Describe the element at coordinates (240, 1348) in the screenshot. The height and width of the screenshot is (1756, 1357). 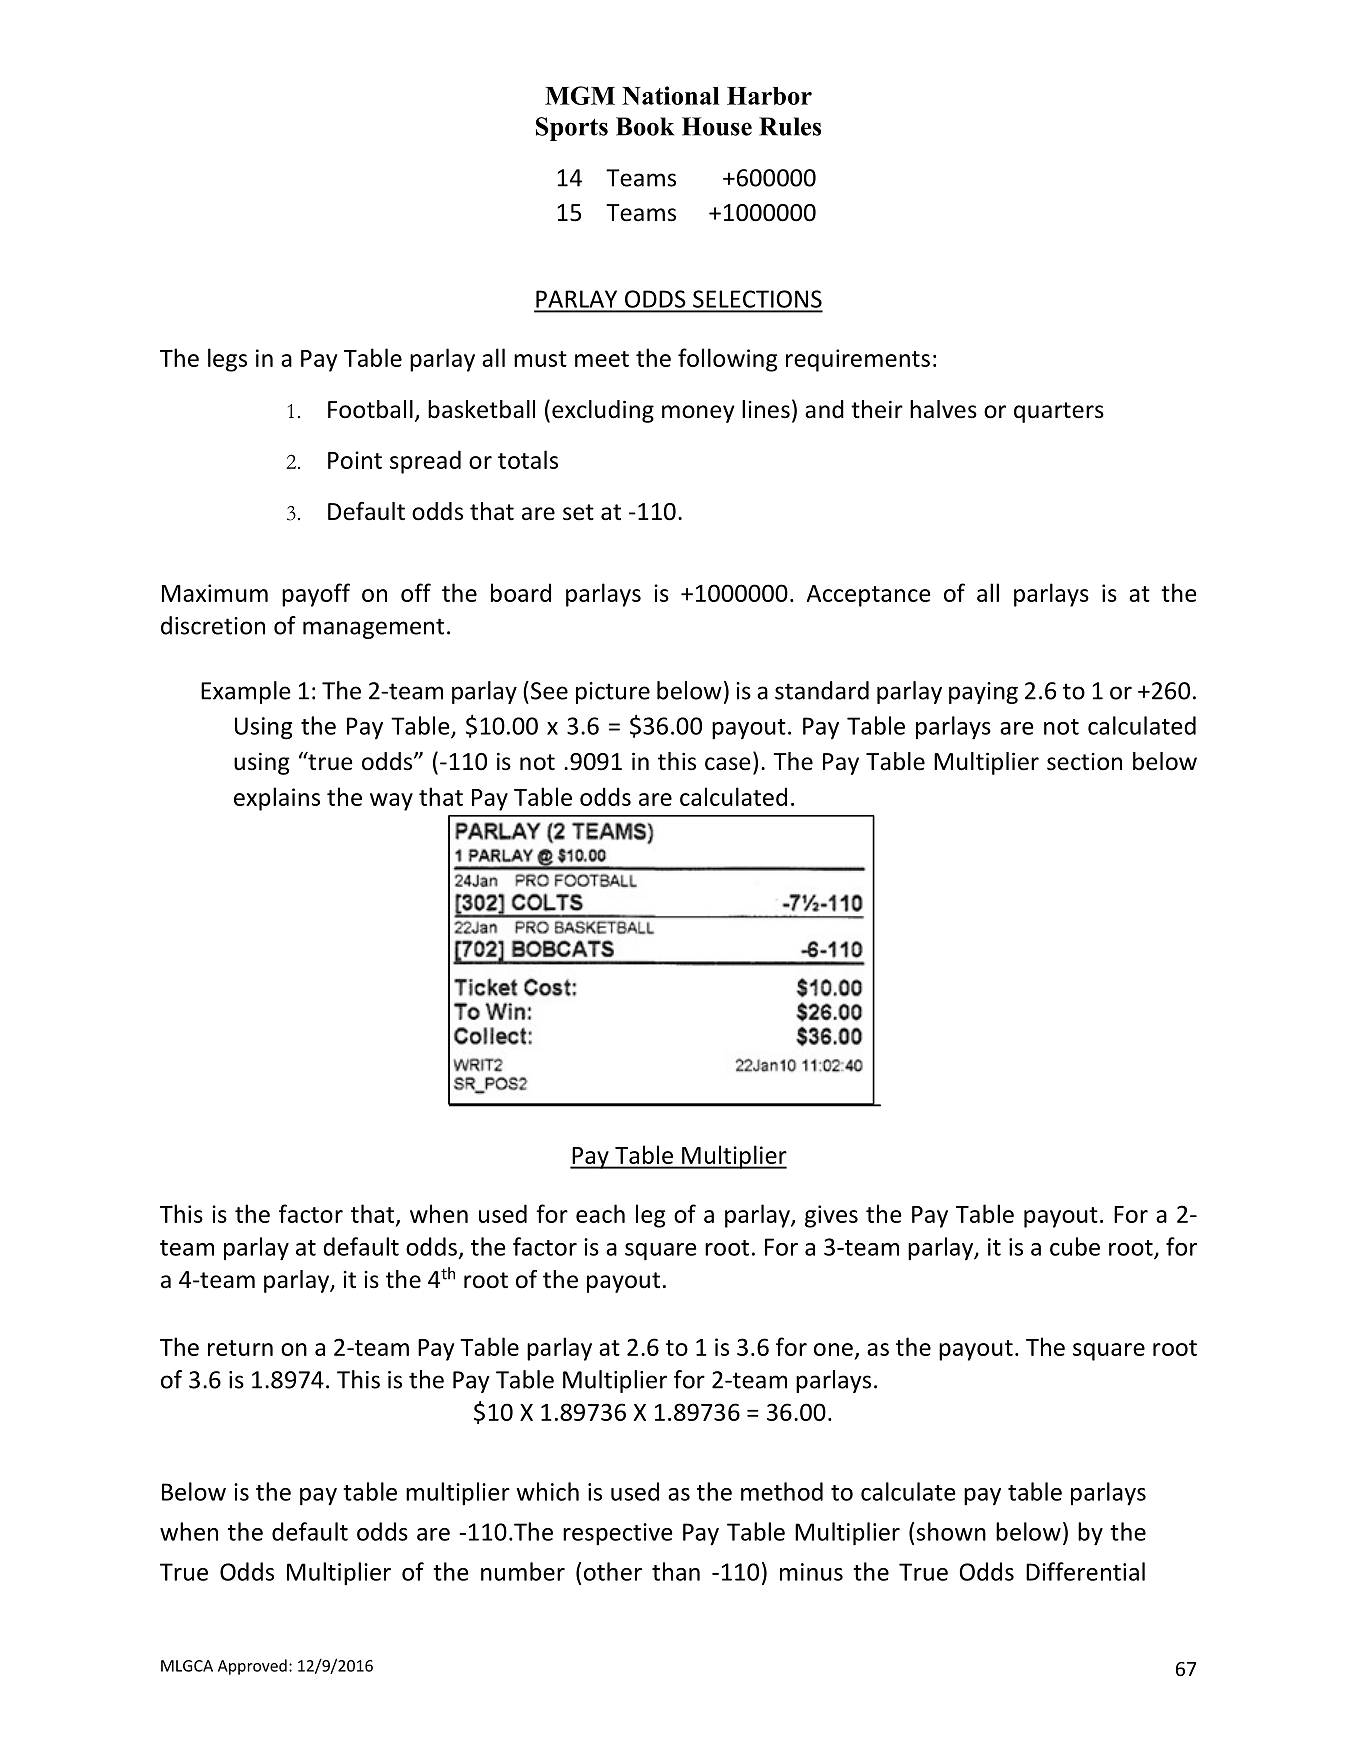
I see `return` at that location.
